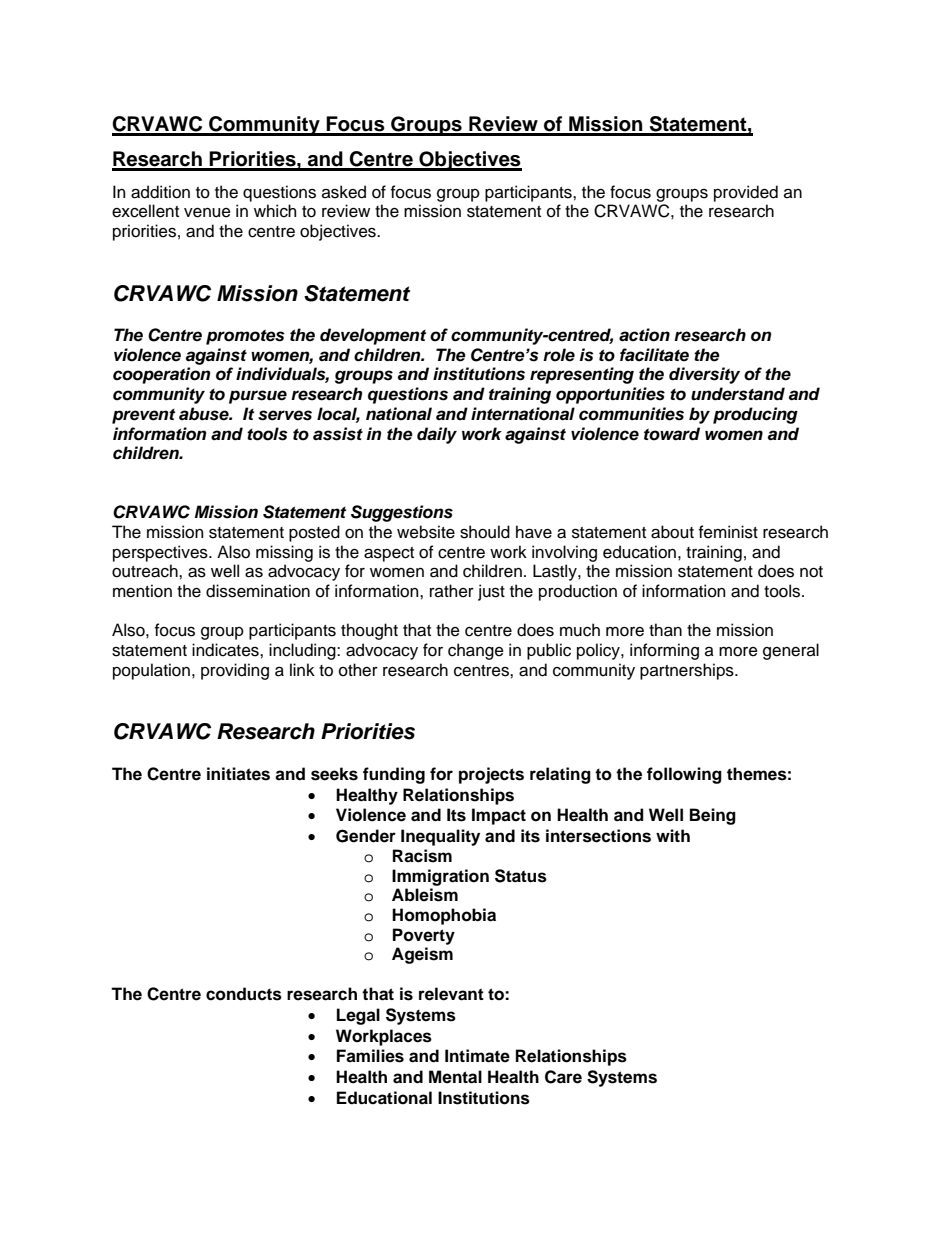 This screenshot has width=952, height=1233. What do you see at coordinates (258, 397) in the screenshot?
I see `pursue` at bounding box center [258, 397].
